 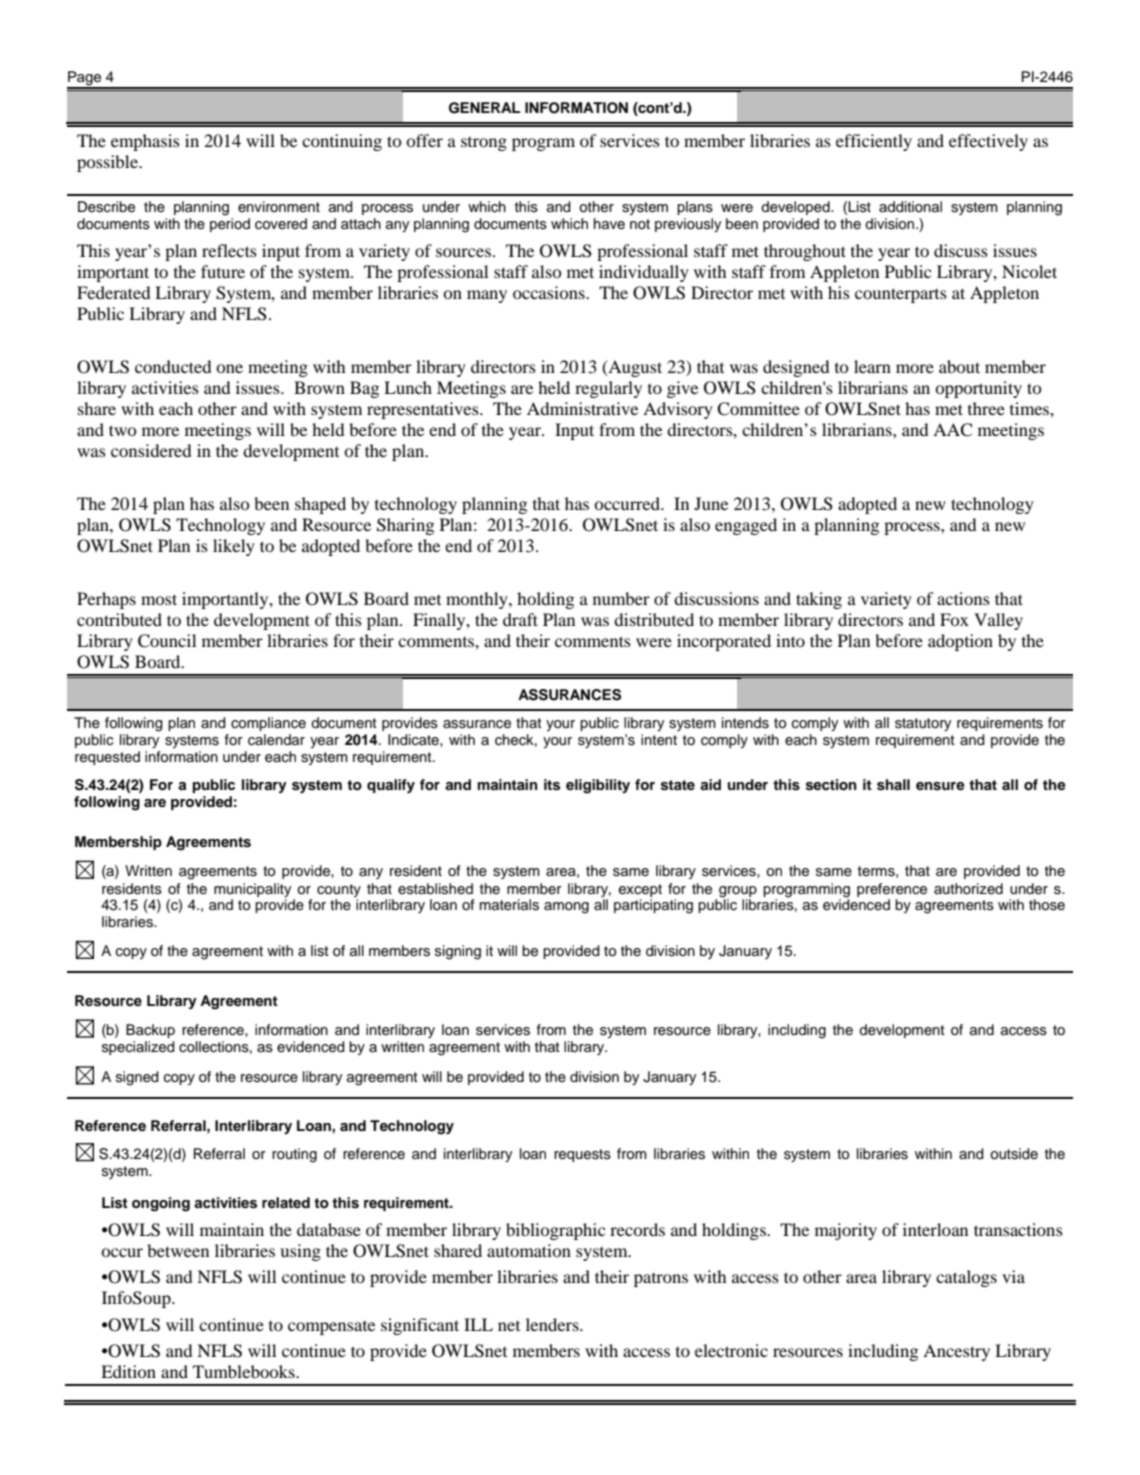 What do you see at coordinates (150, 1031) in the screenshot?
I see `Backup` at bounding box center [150, 1031].
